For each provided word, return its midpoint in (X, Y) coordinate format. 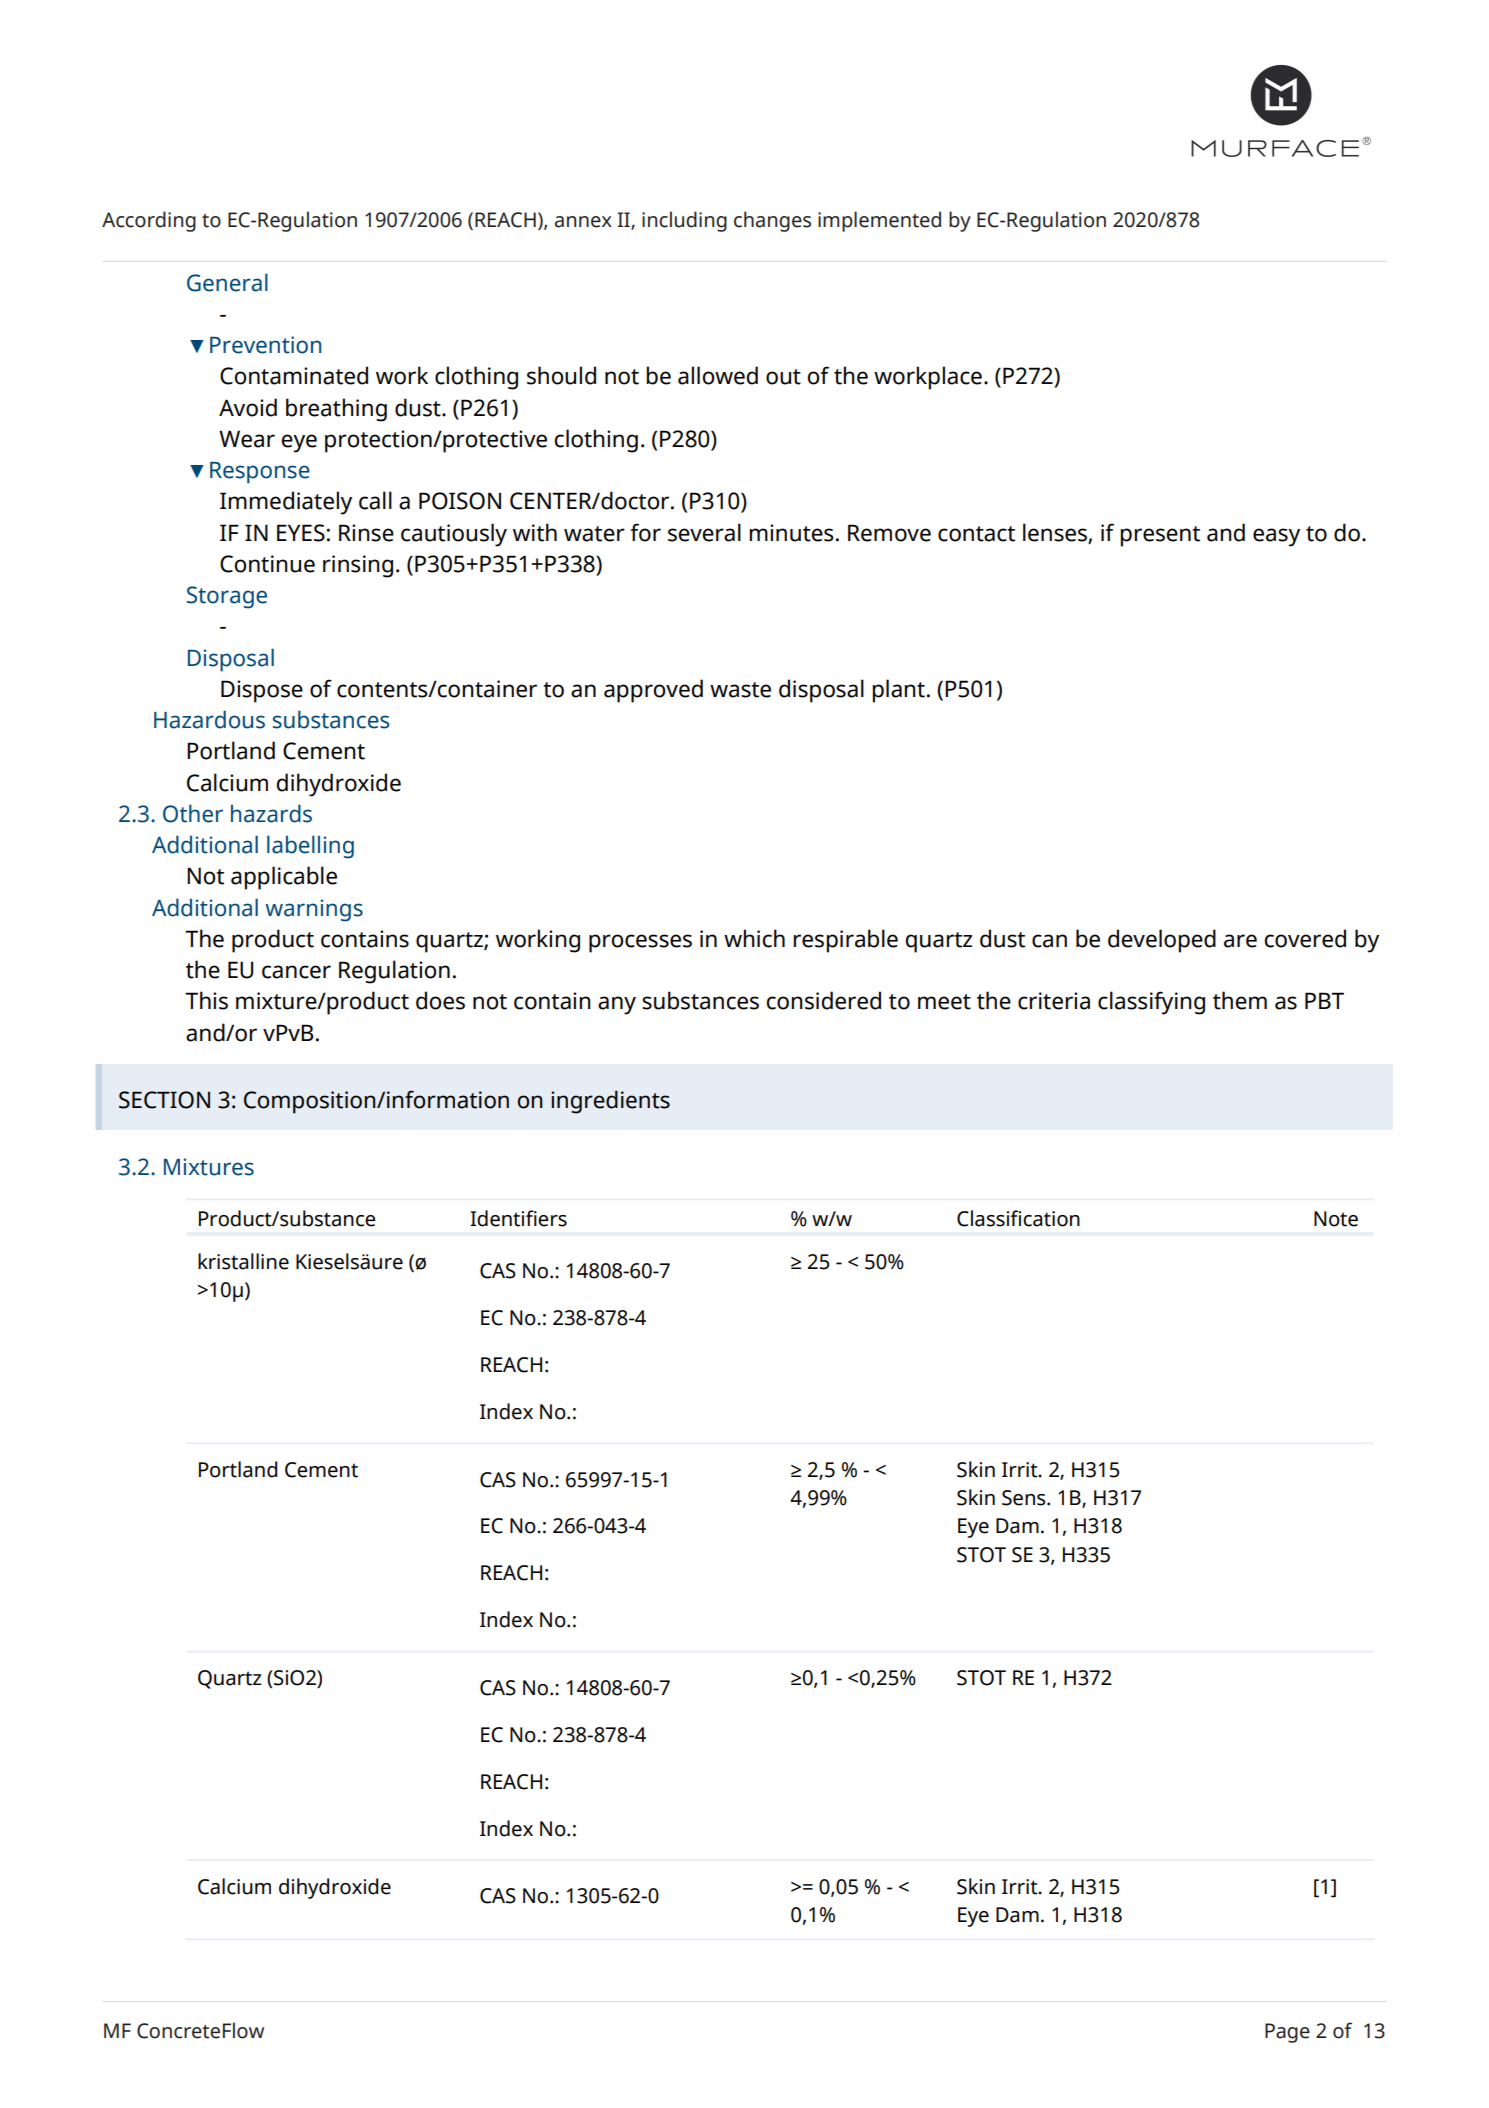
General (227, 282)
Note (1336, 1219)
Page (1287, 2033)
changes (772, 221)
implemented (879, 221)
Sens (1025, 1498)
